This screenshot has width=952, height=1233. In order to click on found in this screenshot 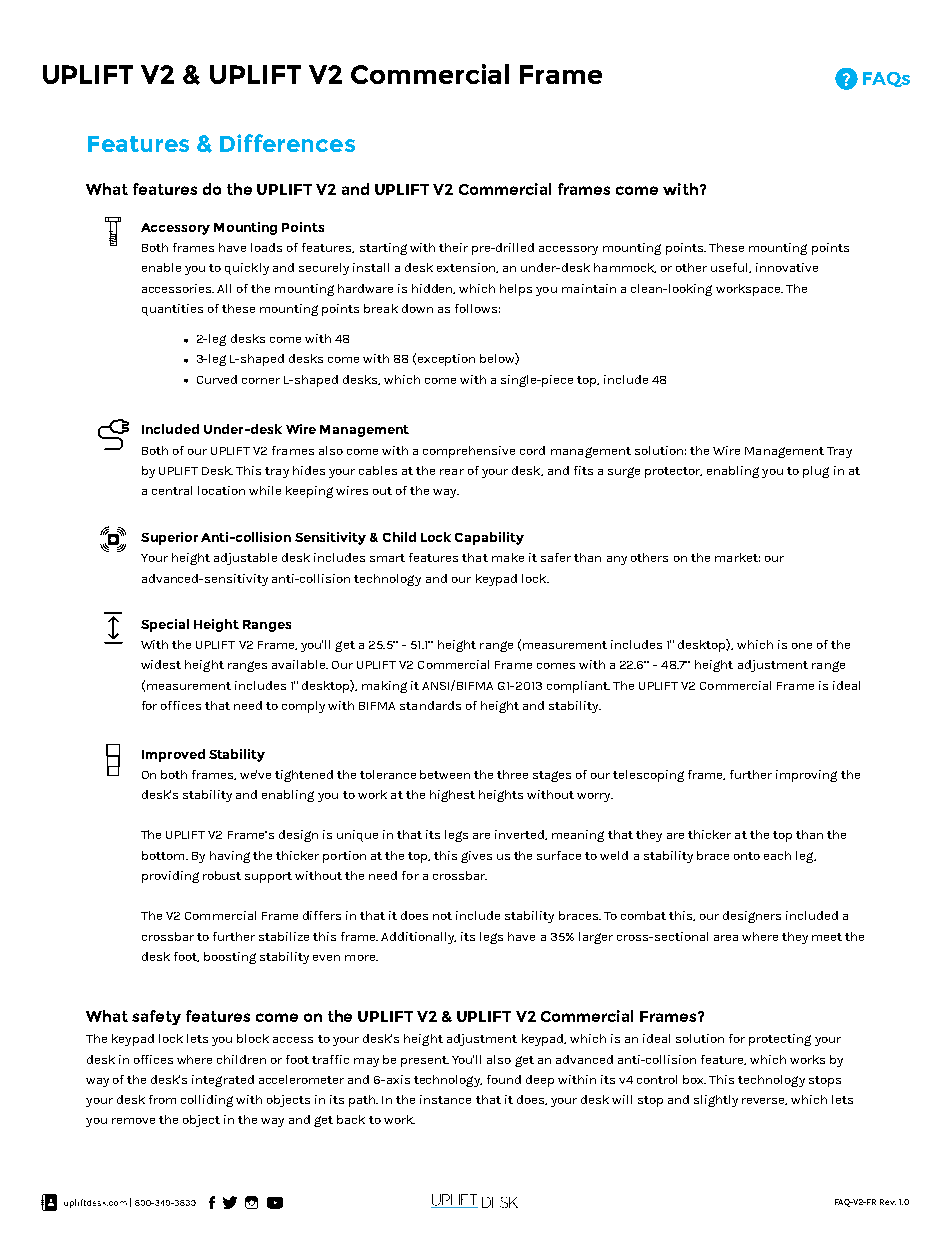, I will do `click(504, 1079)`.
